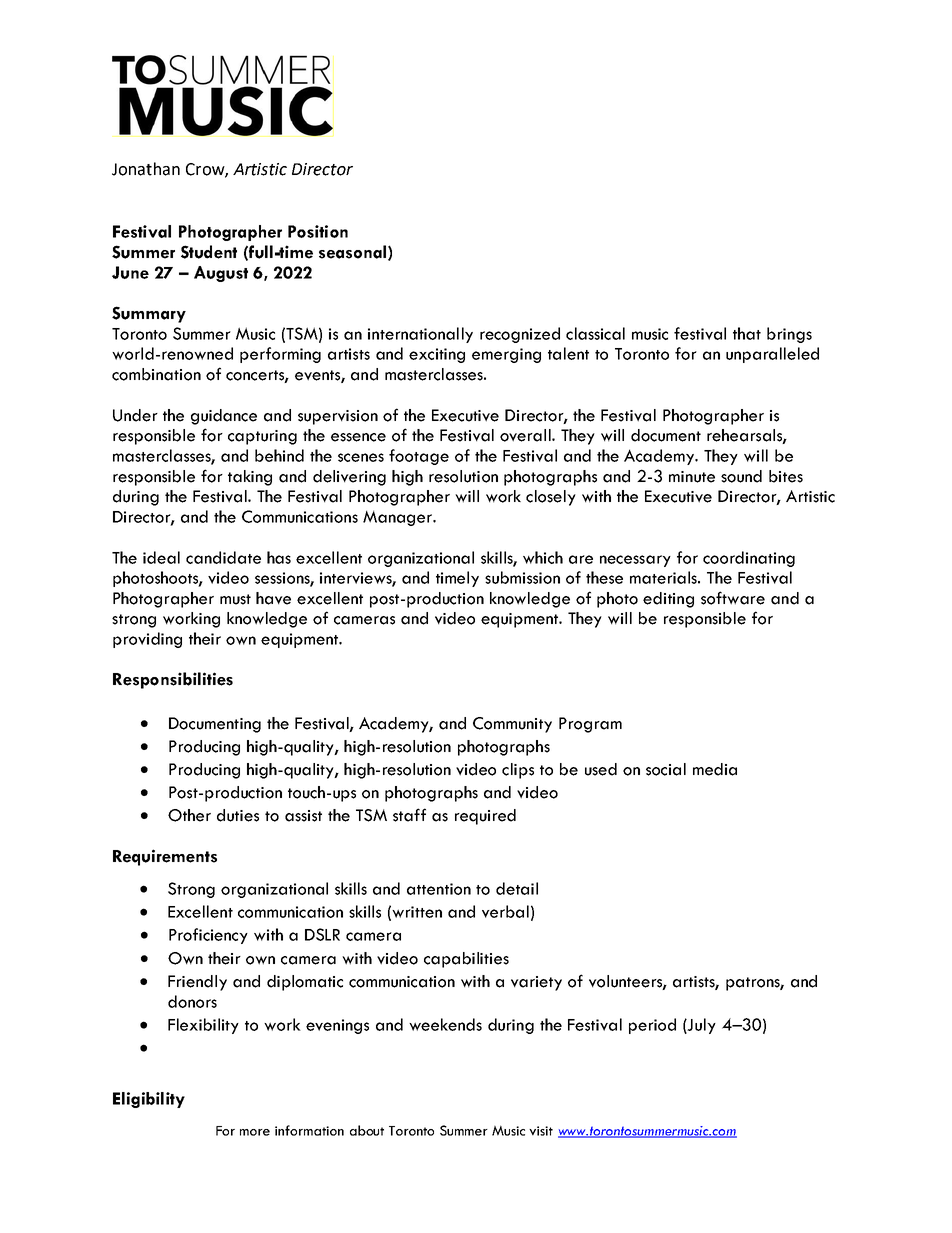 The image size is (952, 1233). Describe the element at coordinates (747, 333) in the screenshot. I see `that` at that location.
